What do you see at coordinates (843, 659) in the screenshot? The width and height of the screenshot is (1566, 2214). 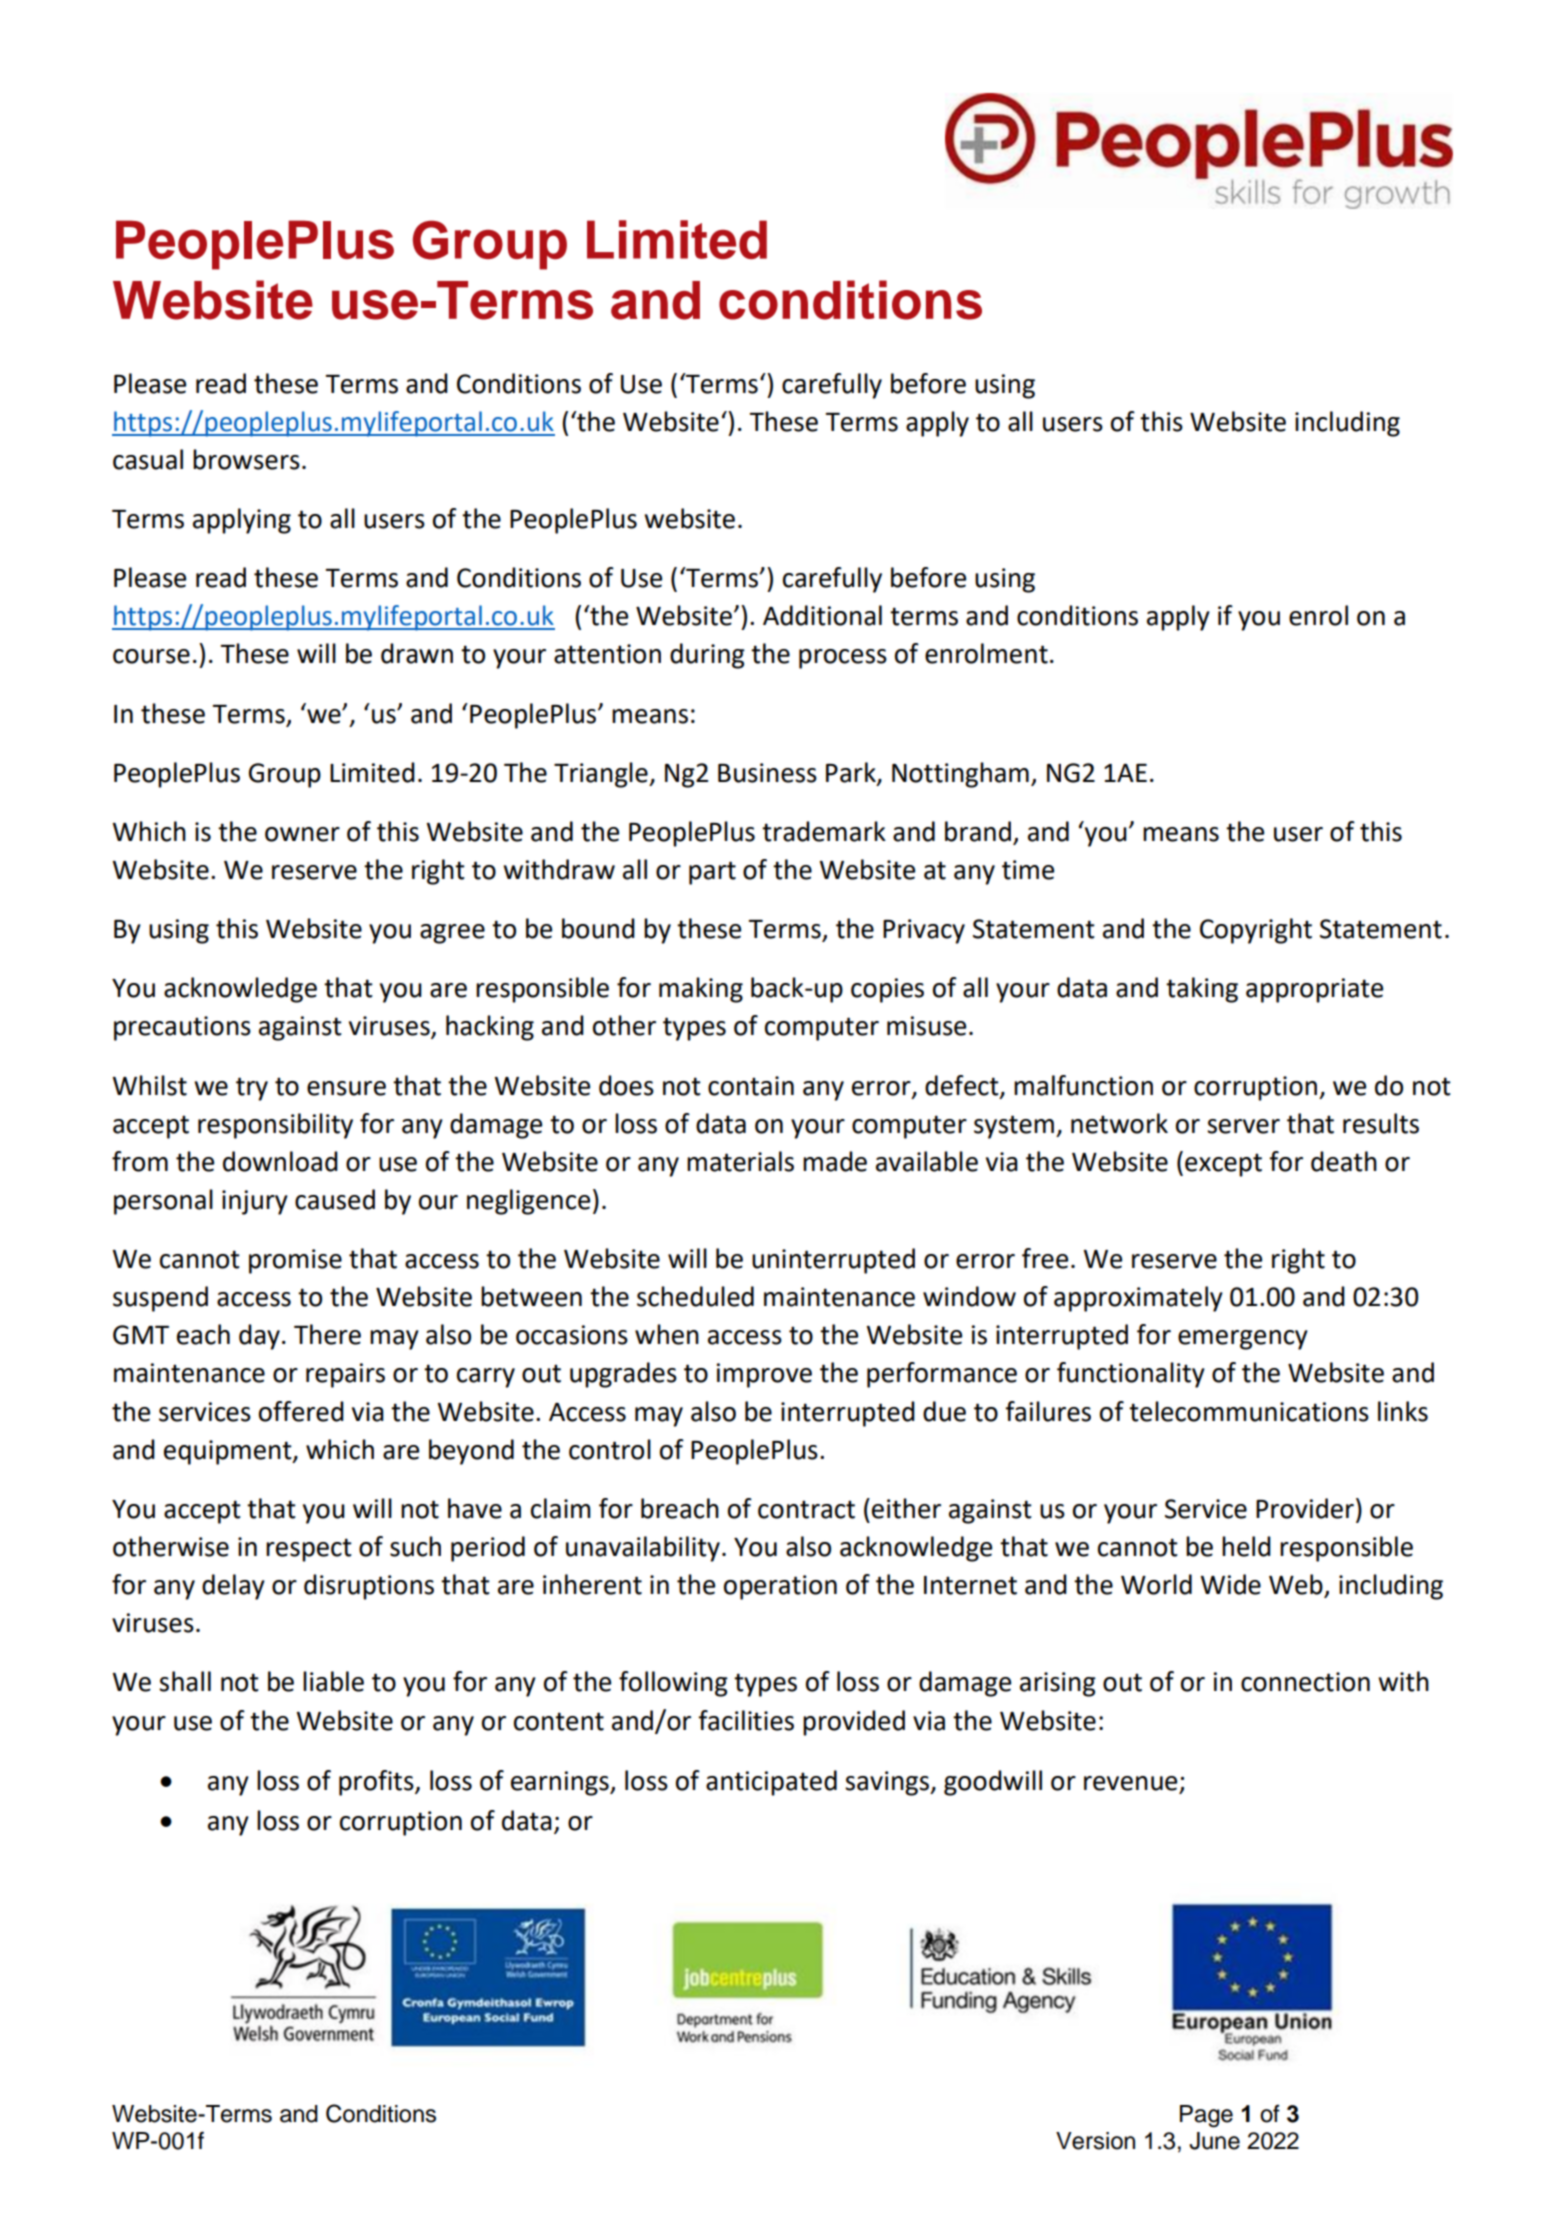 I see `process` at bounding box center [843, 659].
